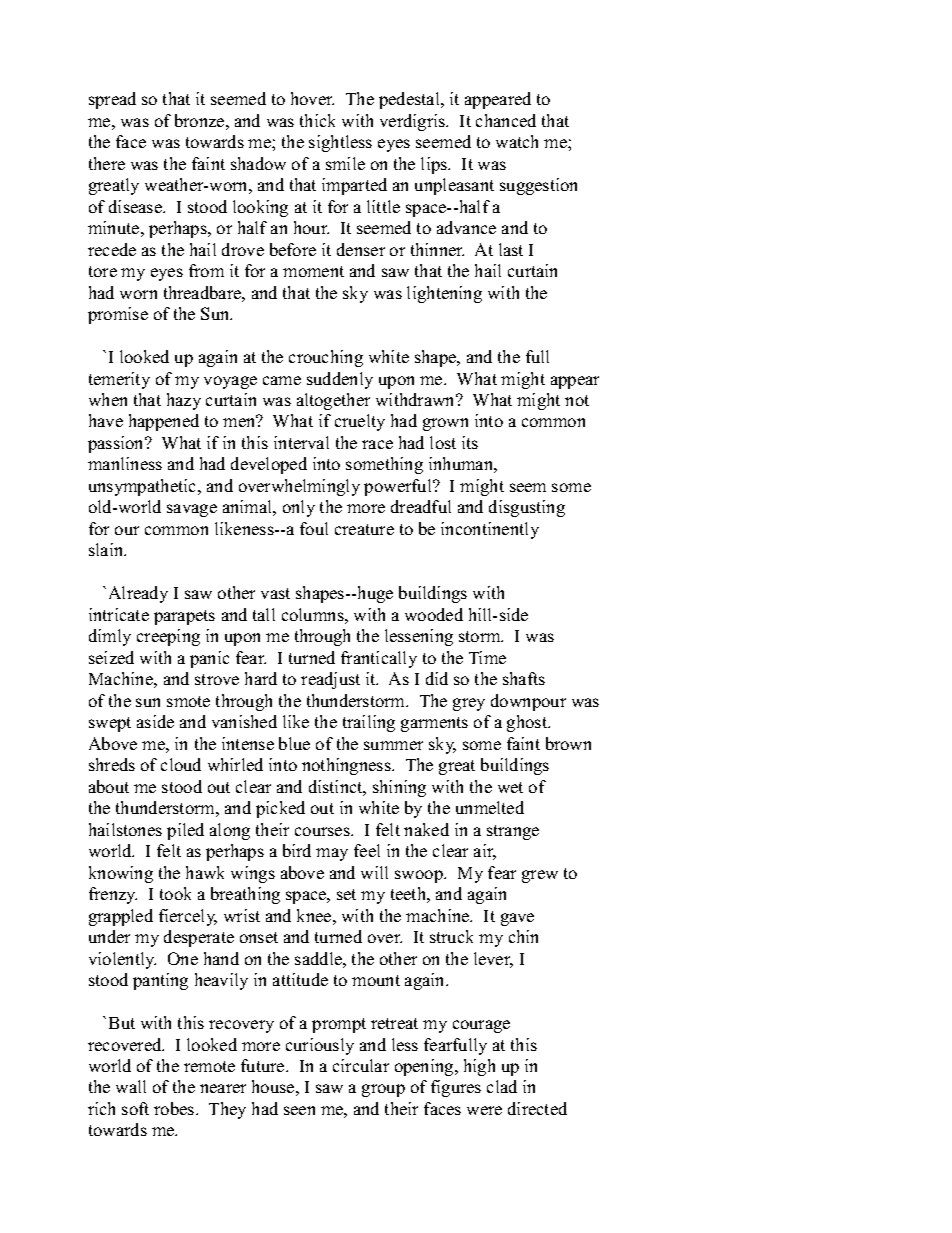 This image has height=1233, width=952. What do you see at coordinates (487, 657) in the image?
I see `Time` at bounding box center [487, 657].
